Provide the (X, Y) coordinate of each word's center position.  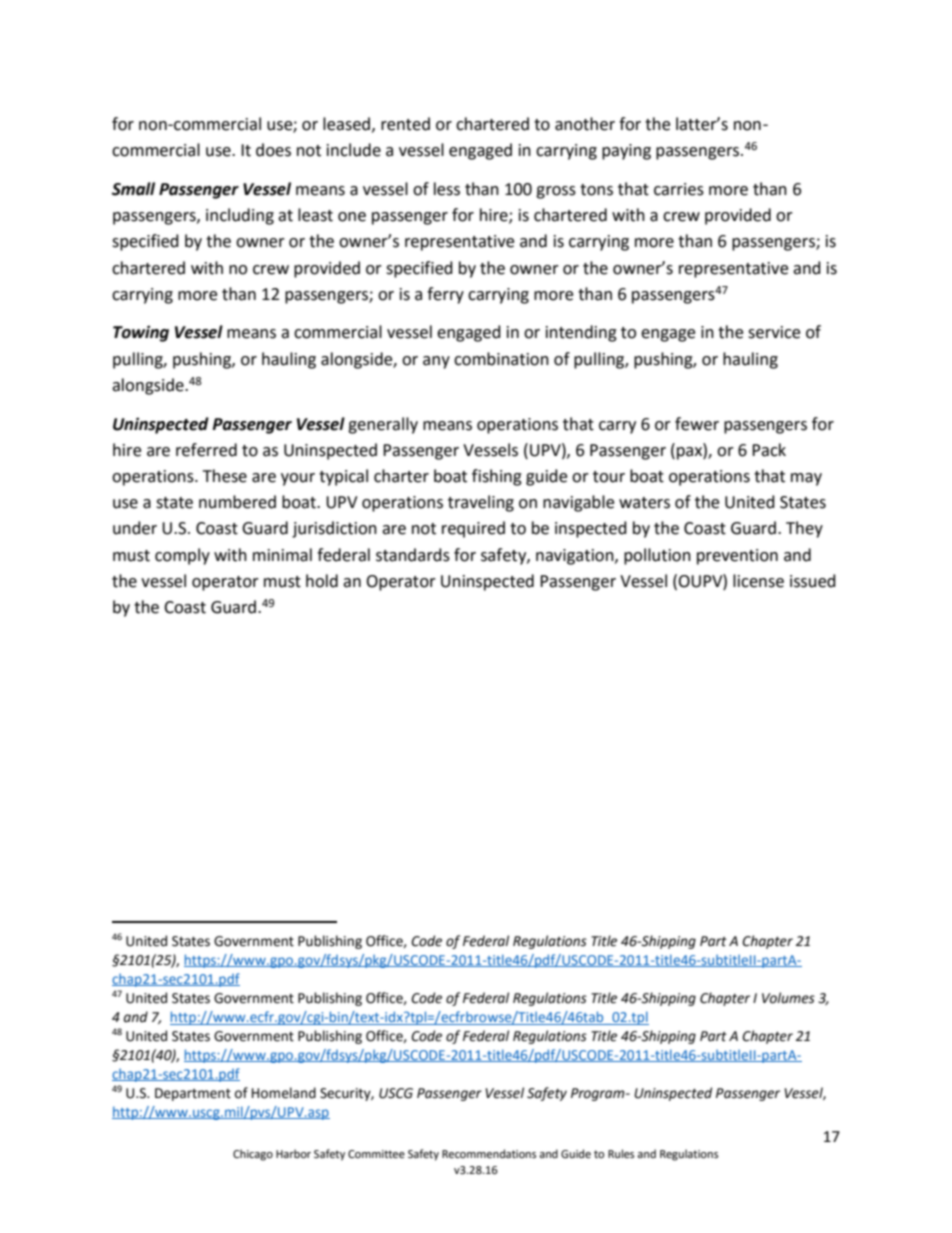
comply (182, 556)
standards (413, 555)
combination (501, 359)
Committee (376, 1154)
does (273, 150)
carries (679, 189)
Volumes (788, 998)
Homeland (284, 1093)
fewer (697, 424)
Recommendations (489, 1154)
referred (206, 450)
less (447, 189)
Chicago (253, 1155)
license (758, 581)
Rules (621, 1153)
